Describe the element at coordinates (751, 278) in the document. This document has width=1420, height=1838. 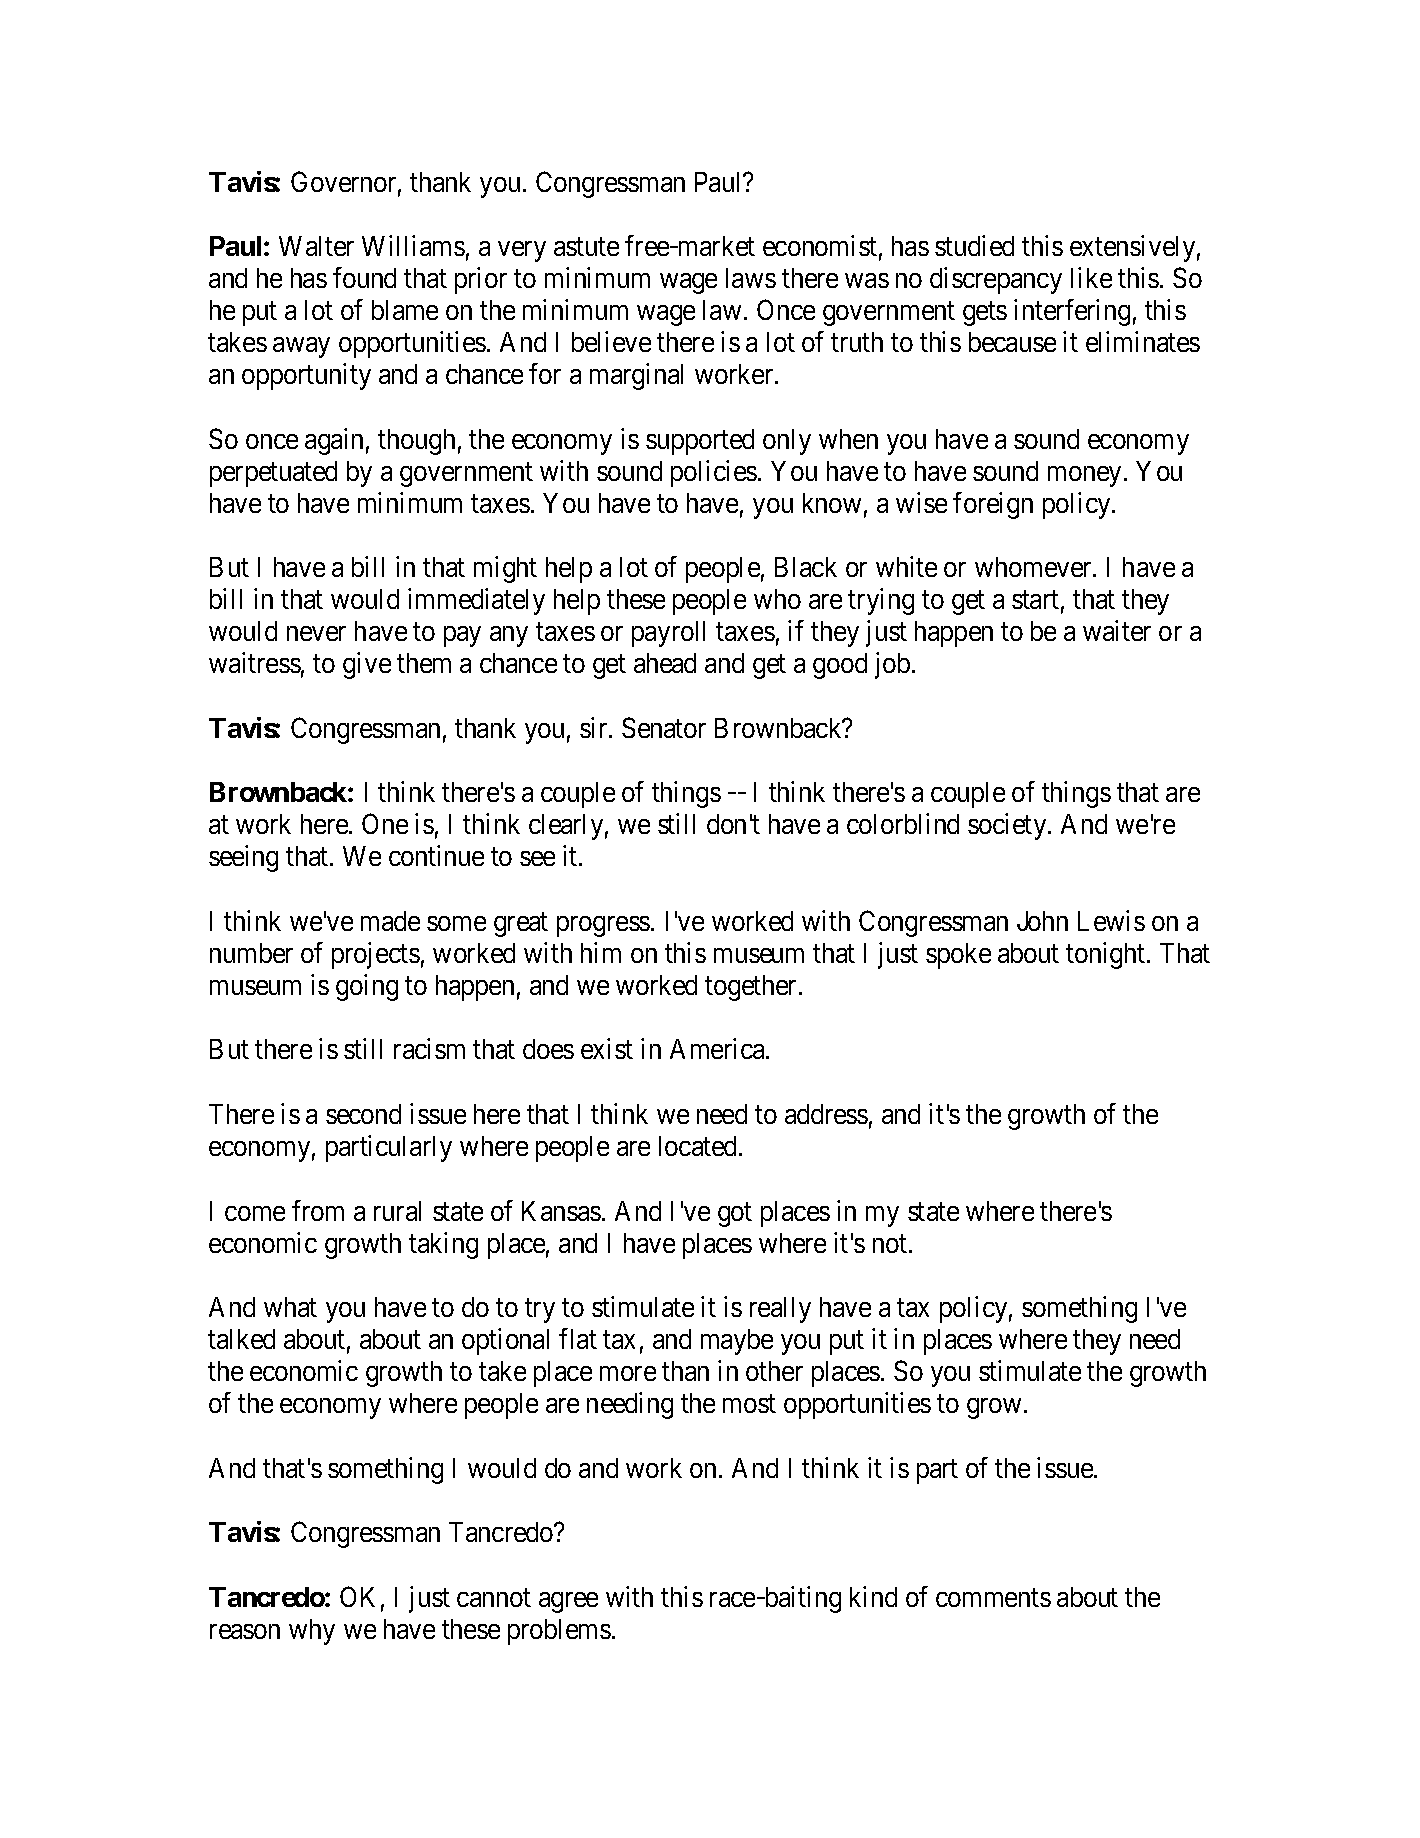
I see `laws` at that location.
